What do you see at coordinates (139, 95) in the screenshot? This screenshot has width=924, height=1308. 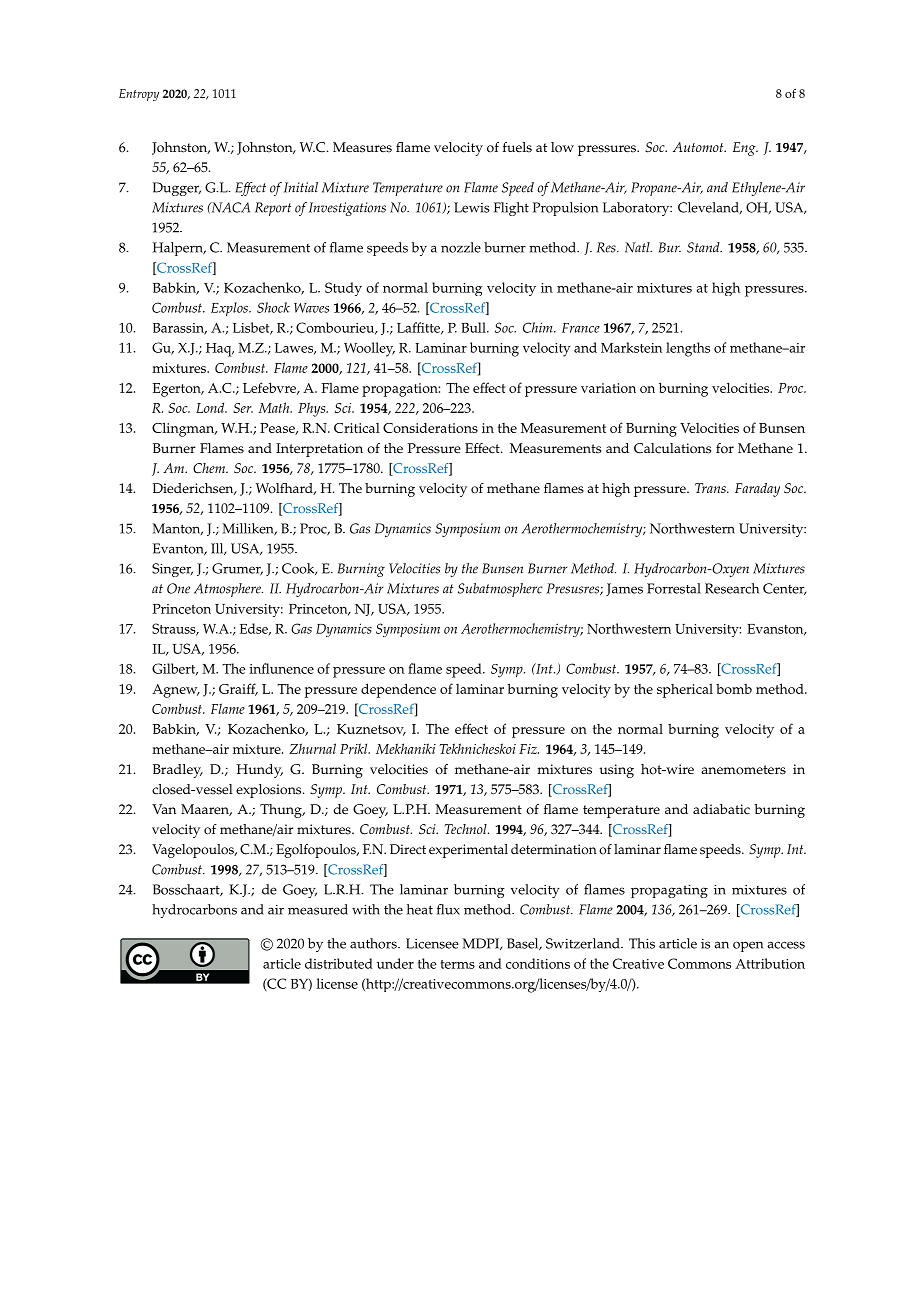 I see `Entropy` at bounding box center [139, 95].
